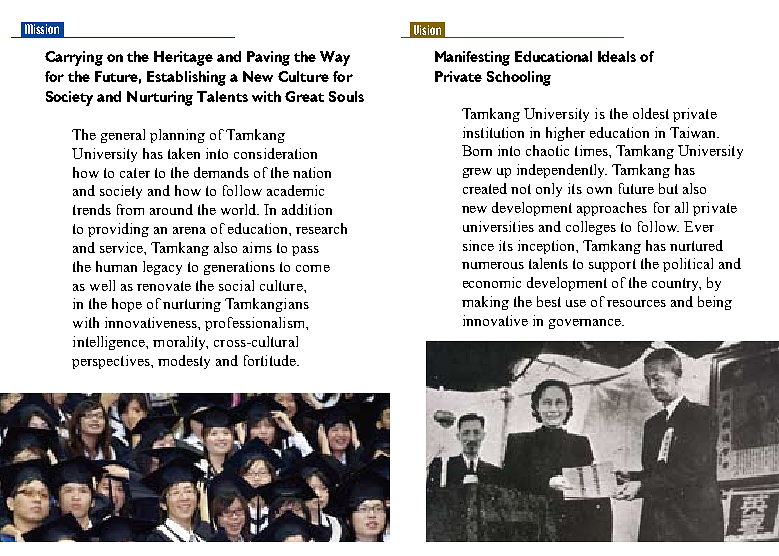  What do you see at coordinates (617, 56) in the document?
I see `Ideals` at bounding box center [617, 56].
